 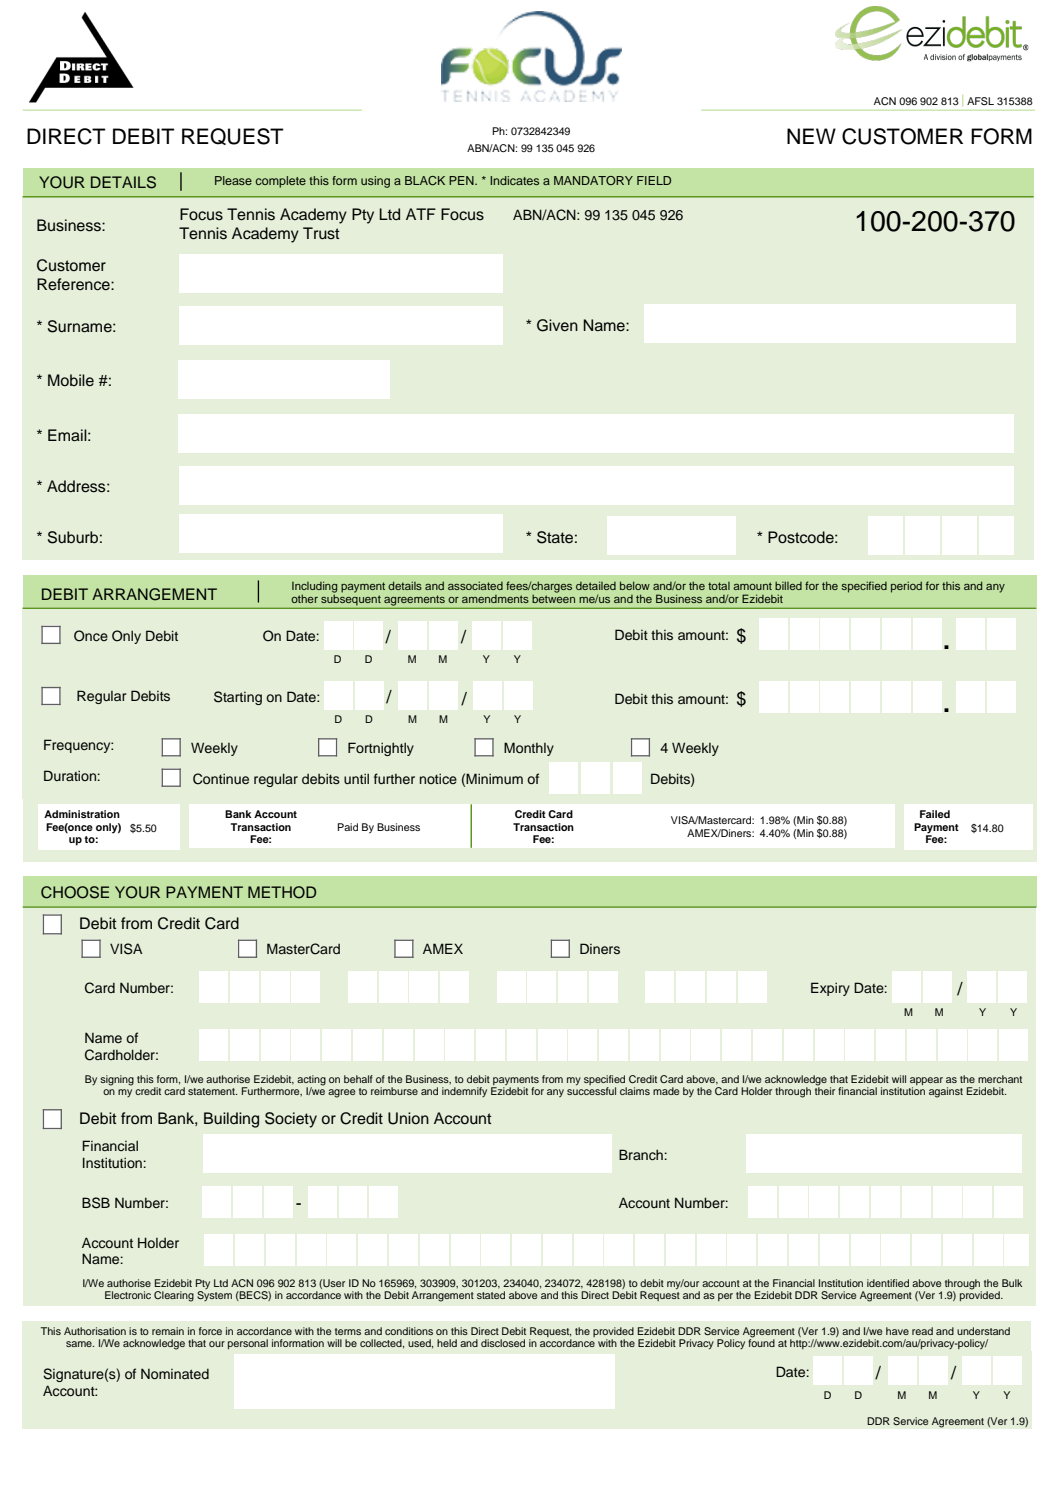 I want to click on remain, so click(x=168, y=1331).
